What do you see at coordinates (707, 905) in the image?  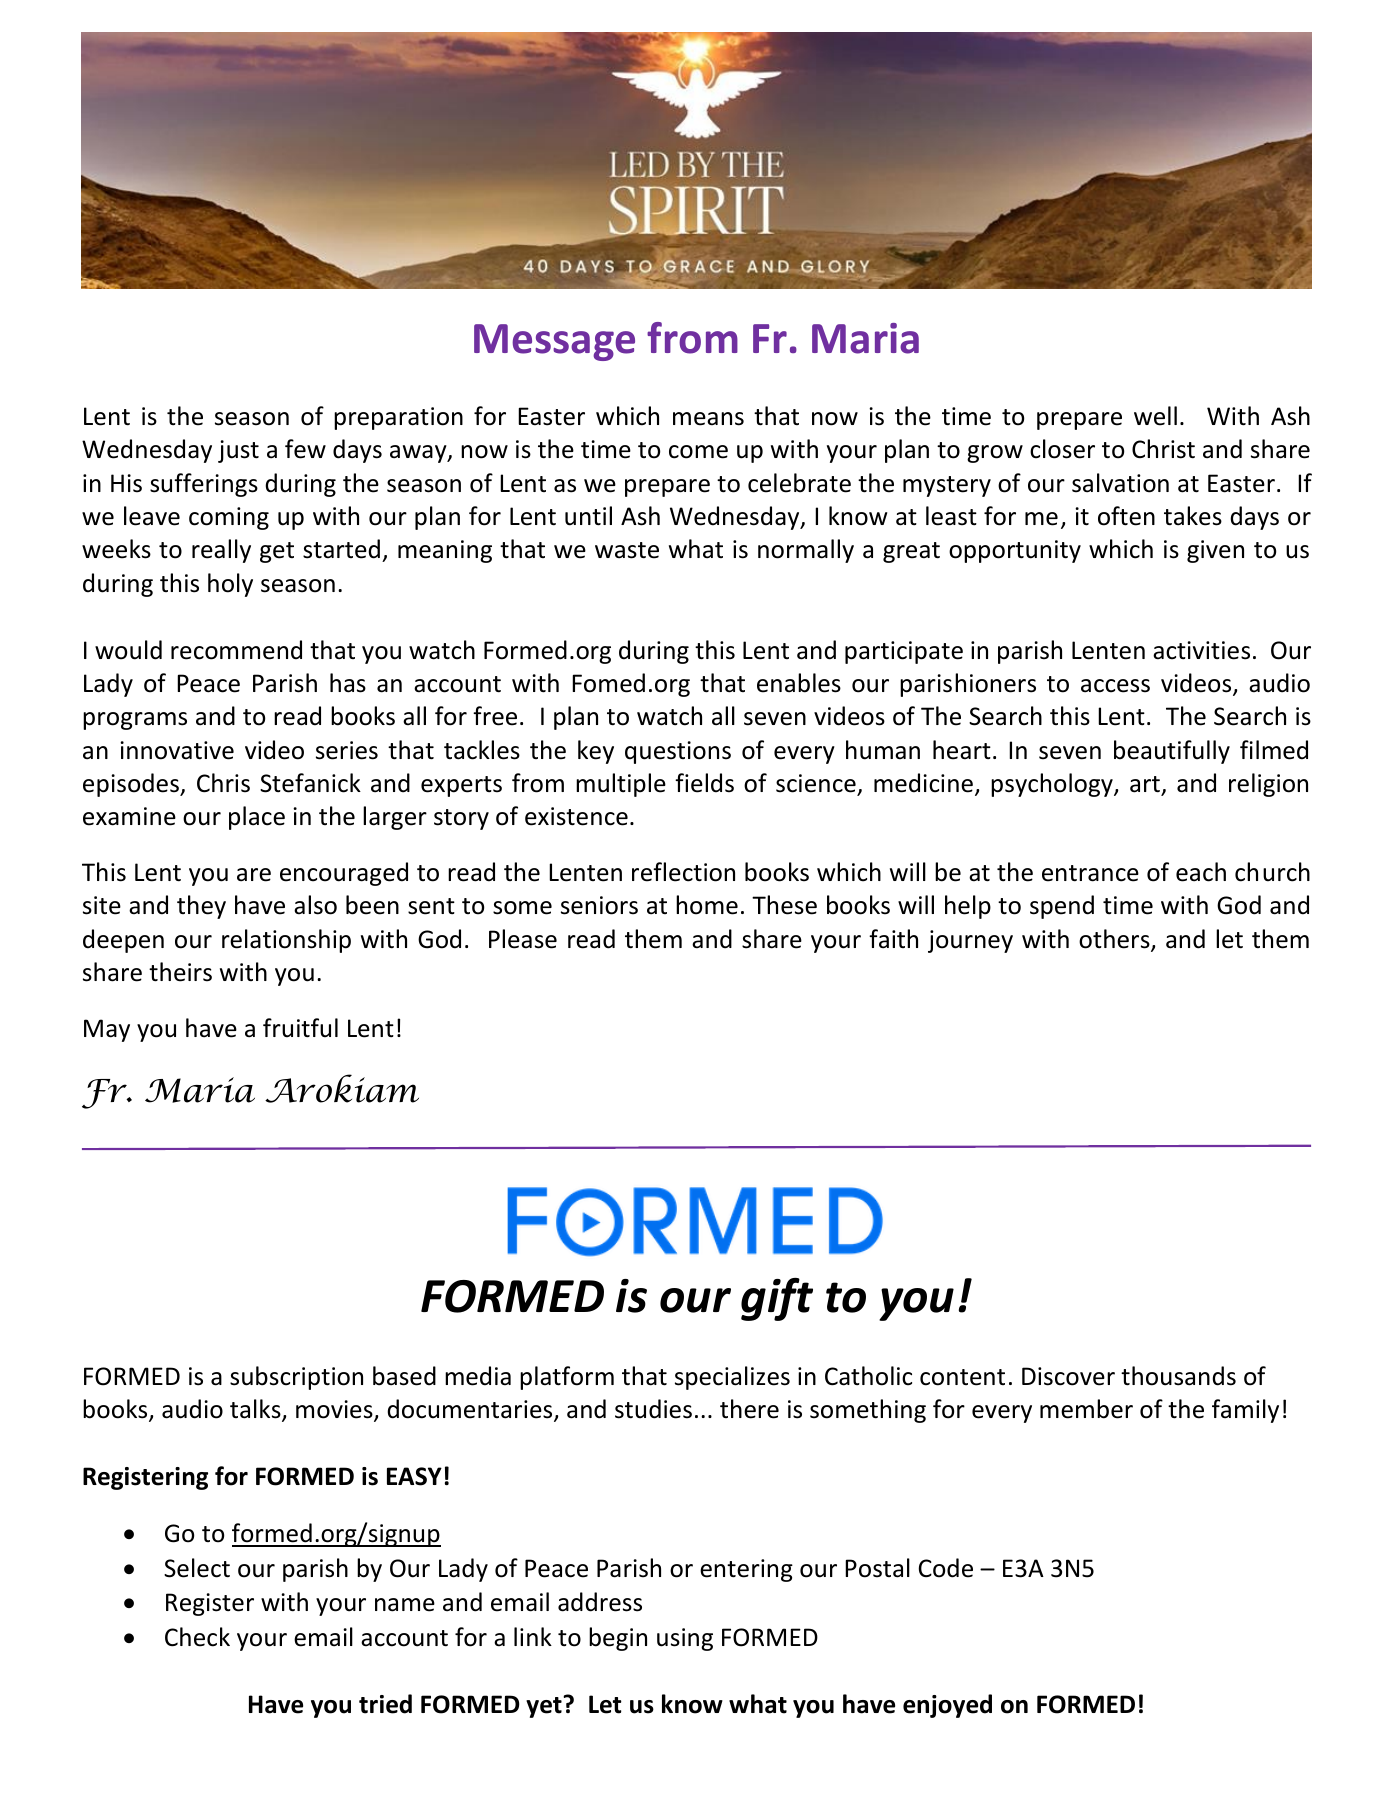 I see `home` at bounding box center [707, 905].
